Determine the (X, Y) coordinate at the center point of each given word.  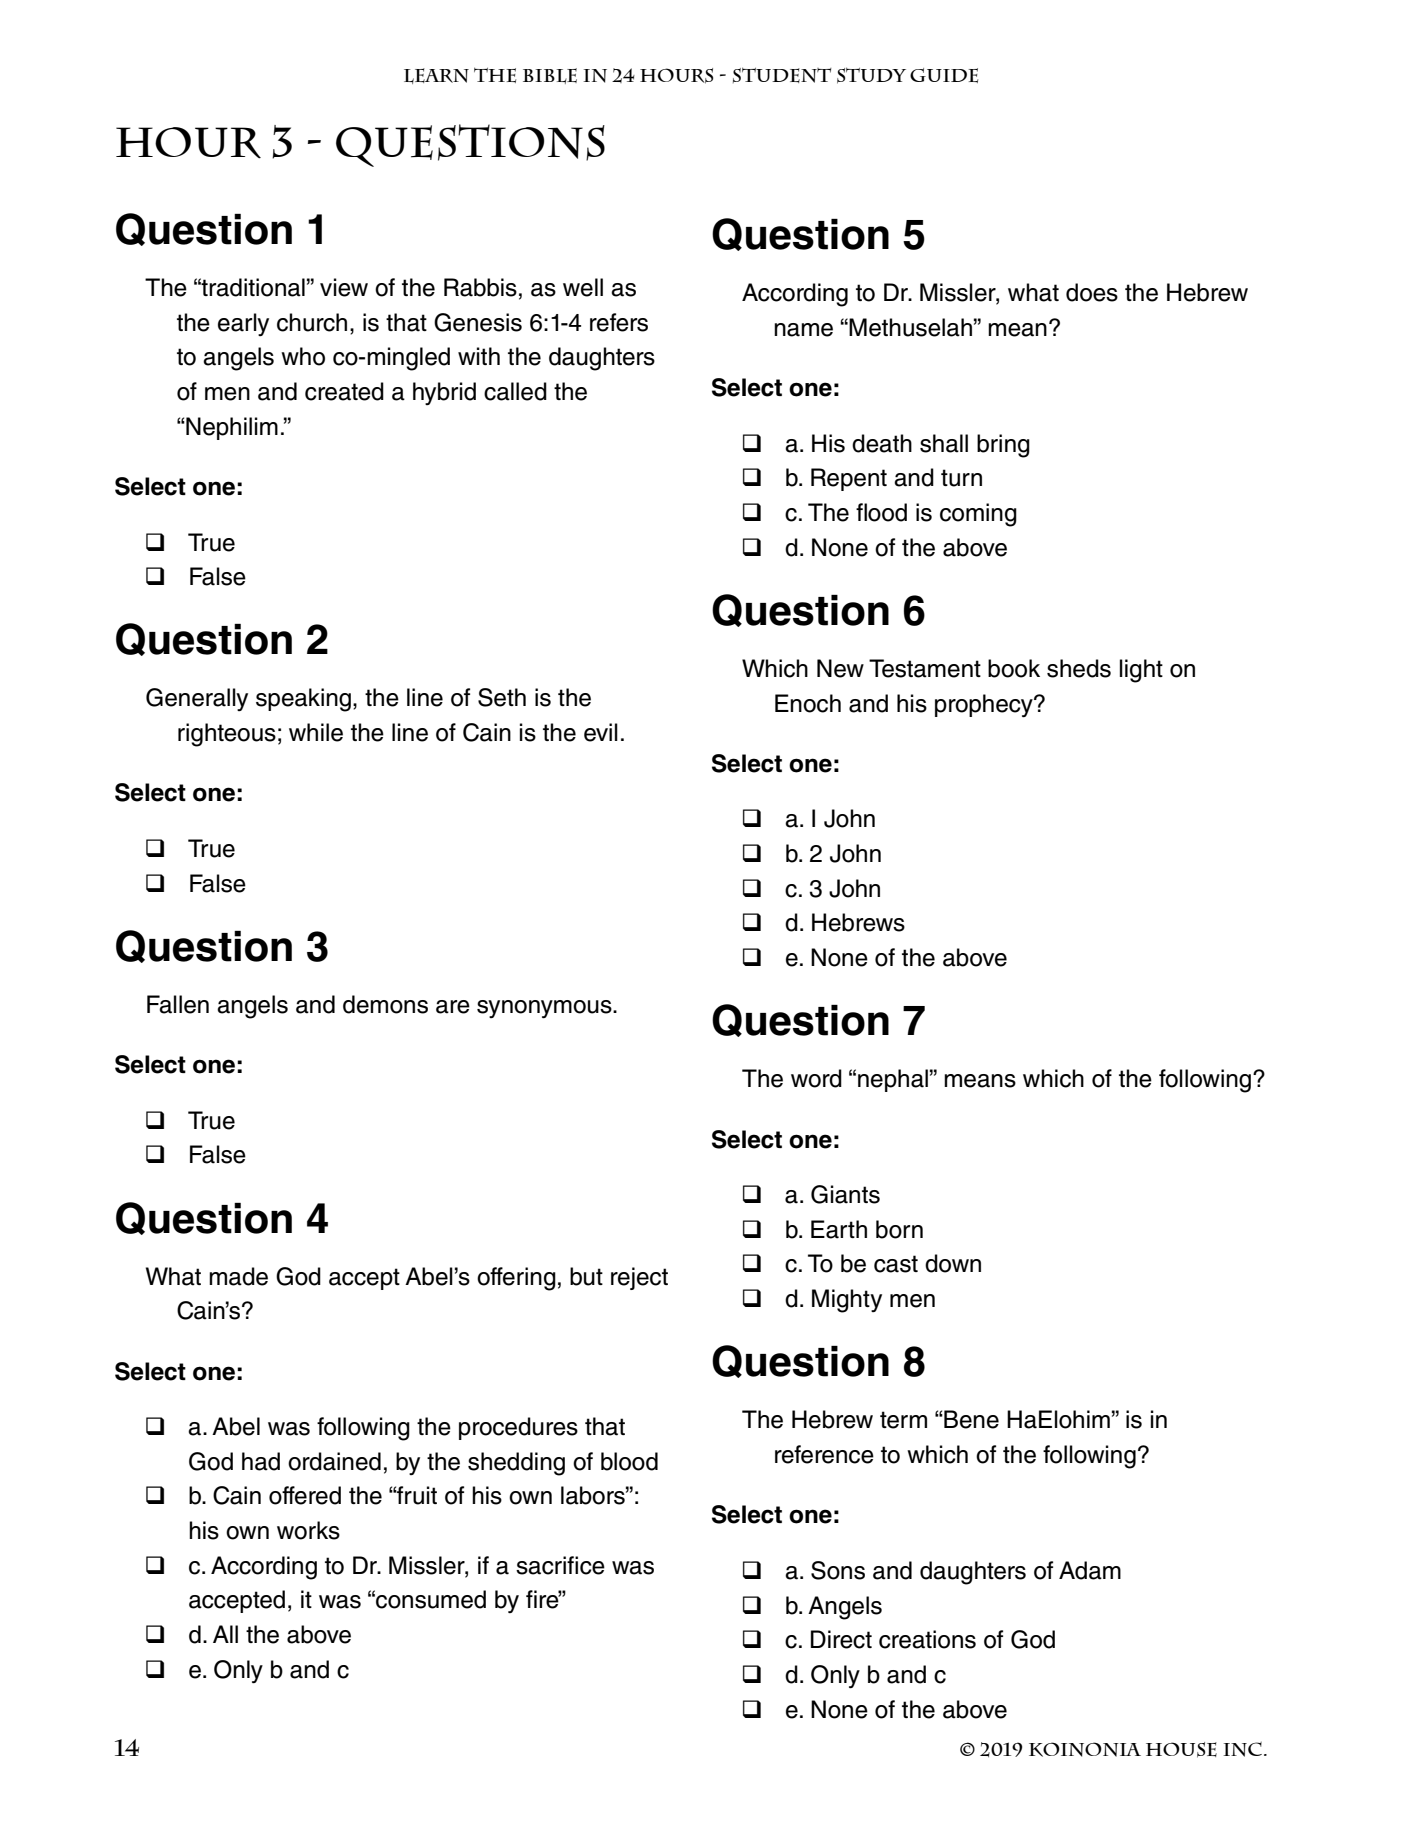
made (238, 1276)
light (1141, 671)
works (308, 1530)
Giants (845, 1194)
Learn (436, 76)
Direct (841, 1639)
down (953, 1263)
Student (782, 75)
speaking (305, 700)
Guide (944, 75)
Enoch (808, 703)
